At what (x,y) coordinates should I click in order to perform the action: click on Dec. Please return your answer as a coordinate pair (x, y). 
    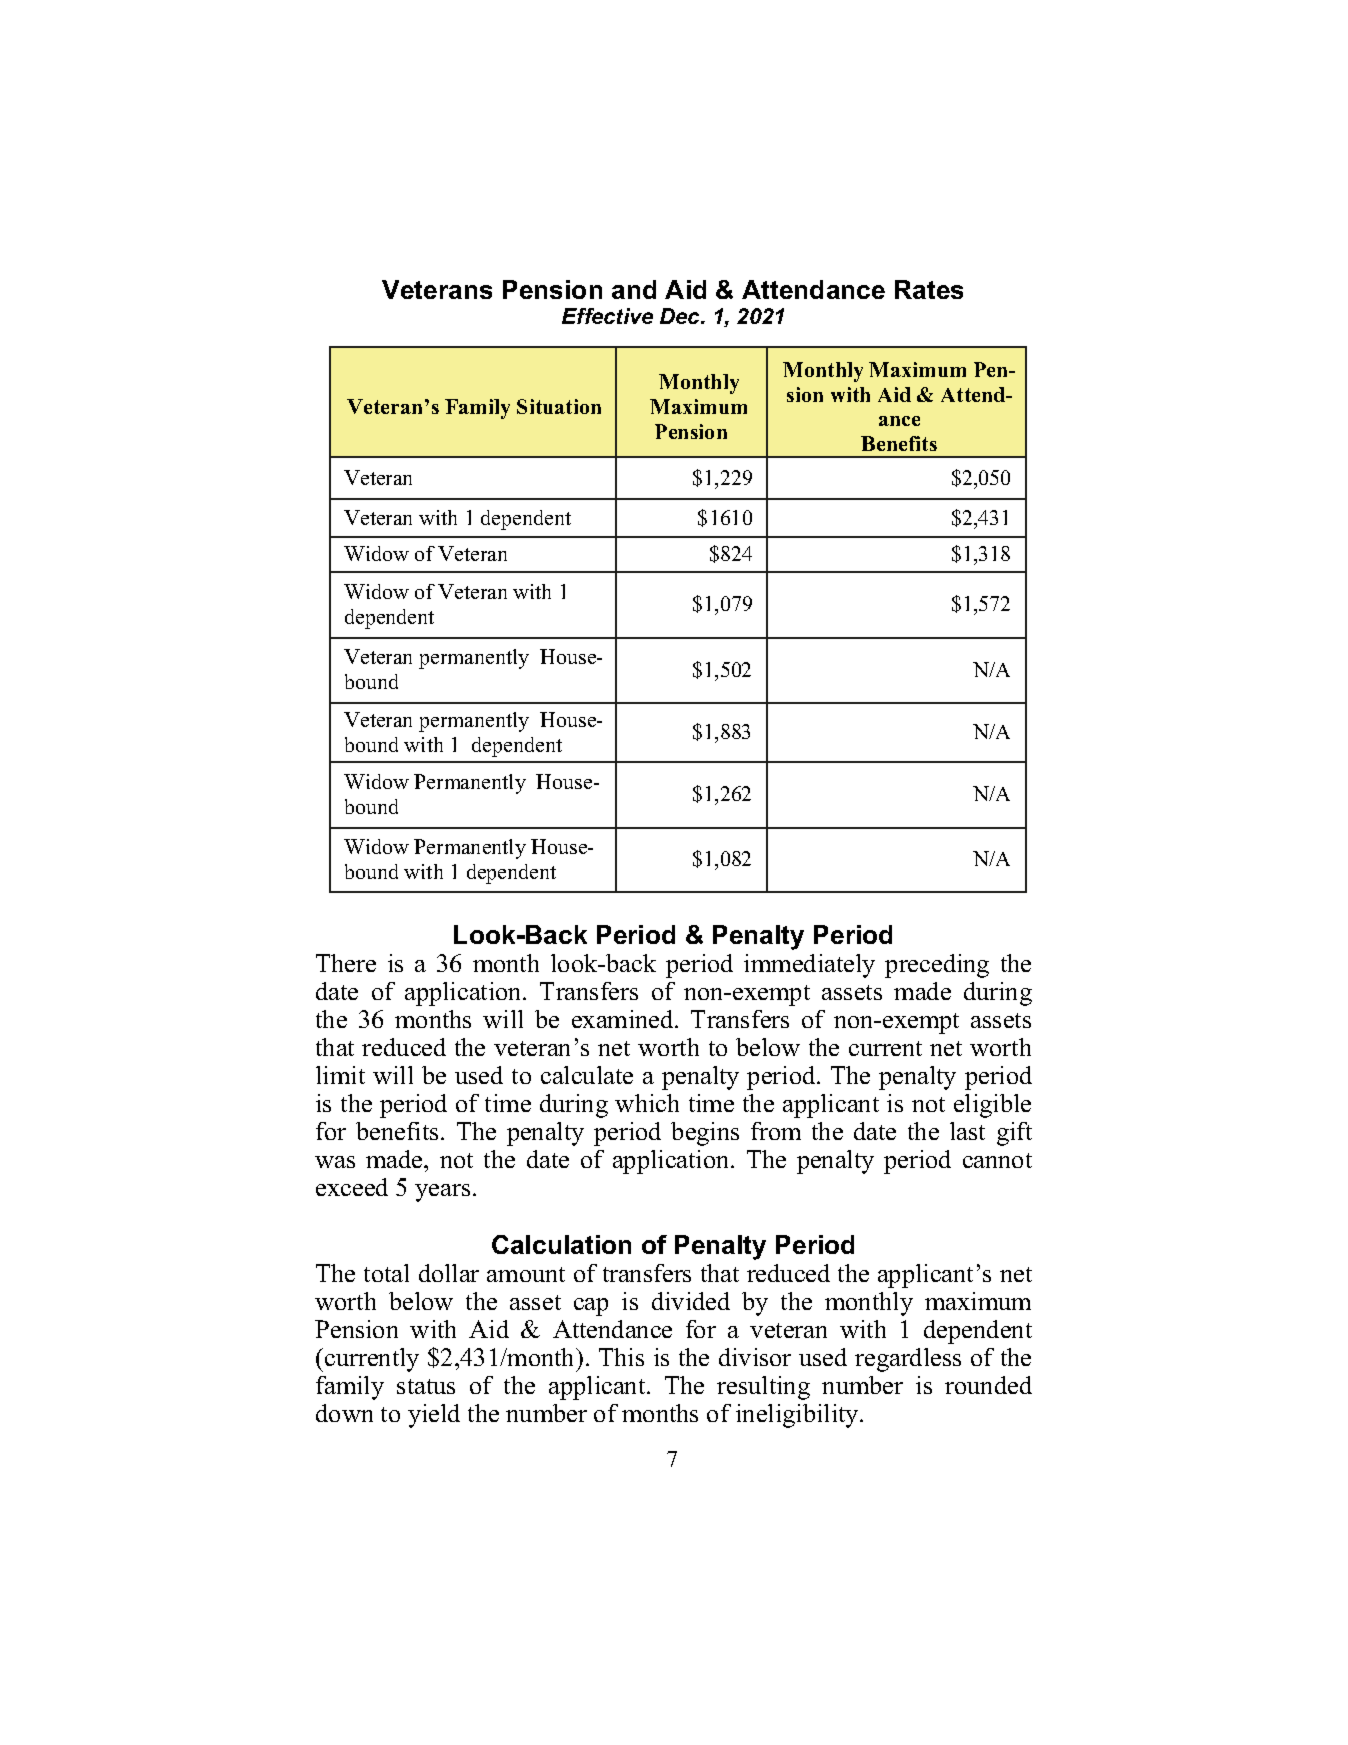
    Looking at the image, I should click on (681, 316).
